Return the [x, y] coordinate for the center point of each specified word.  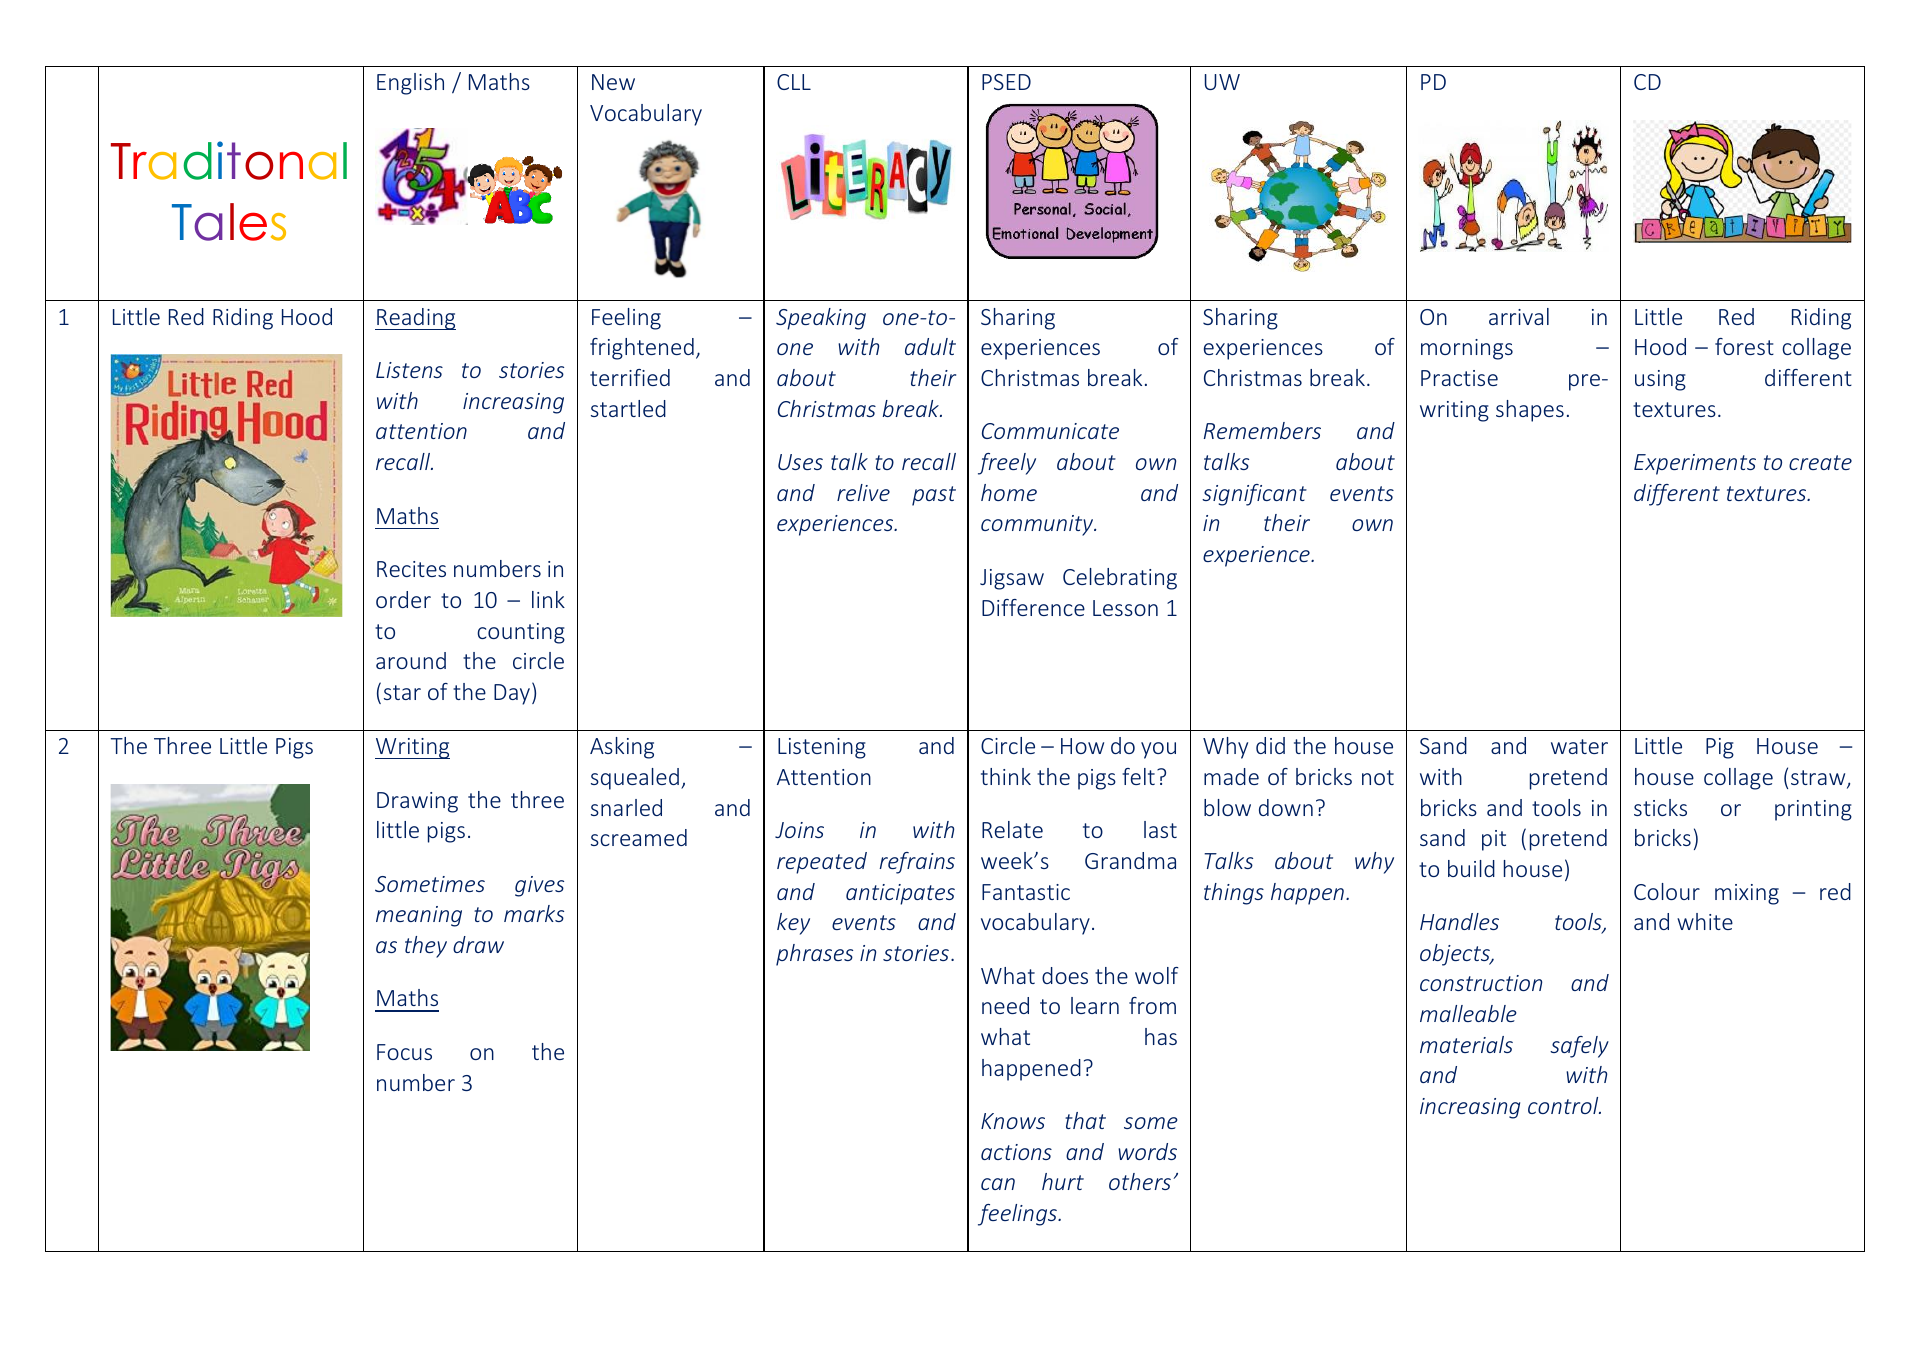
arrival [1519, 316]
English [410, 84]
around [411, 660]
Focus [404, 1052]
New [613, 82]
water [1579, 746]
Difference [1033, 607]
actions [1016, 1152]
